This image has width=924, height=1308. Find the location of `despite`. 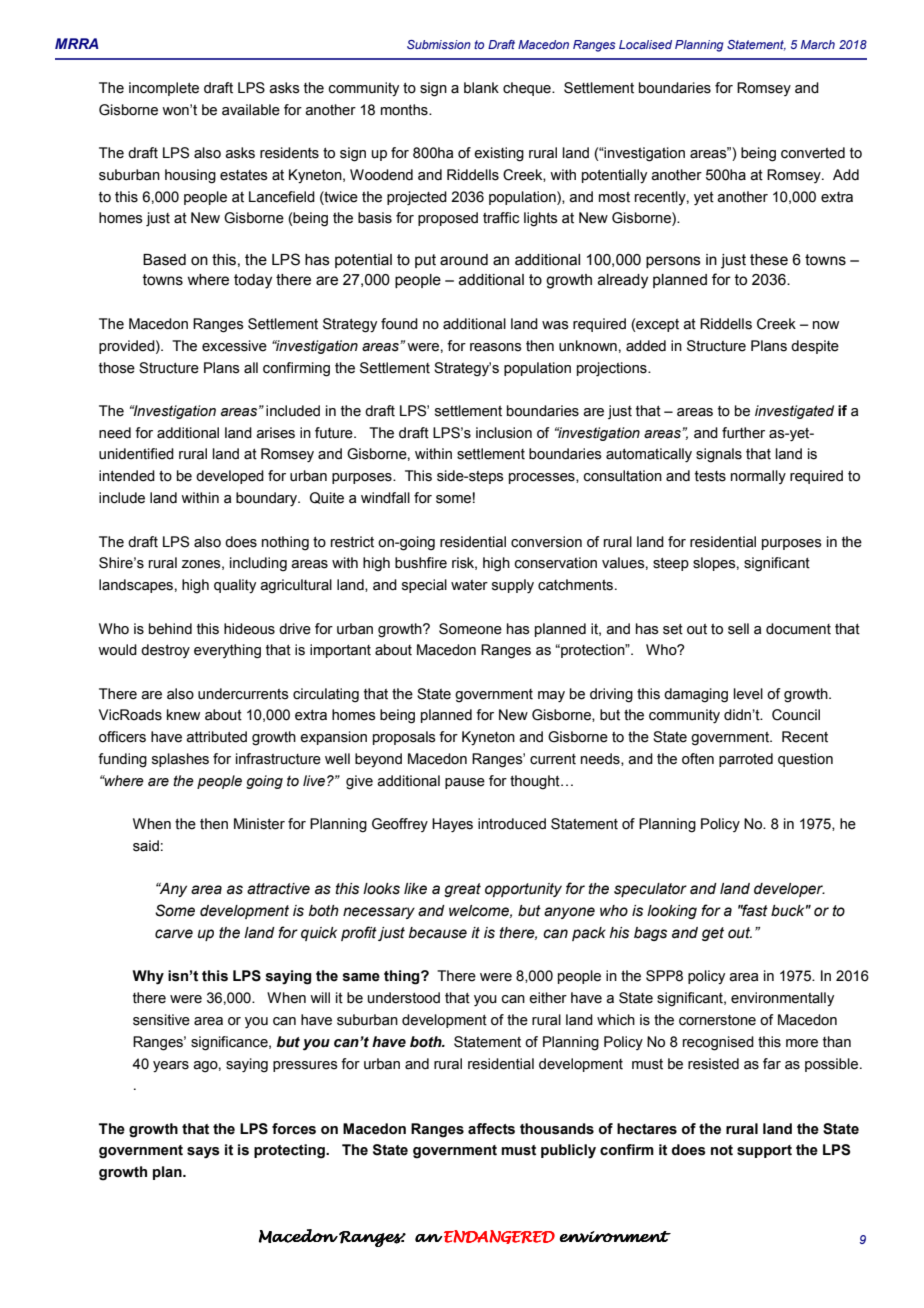

despite is located at coordinates (815, 347).
